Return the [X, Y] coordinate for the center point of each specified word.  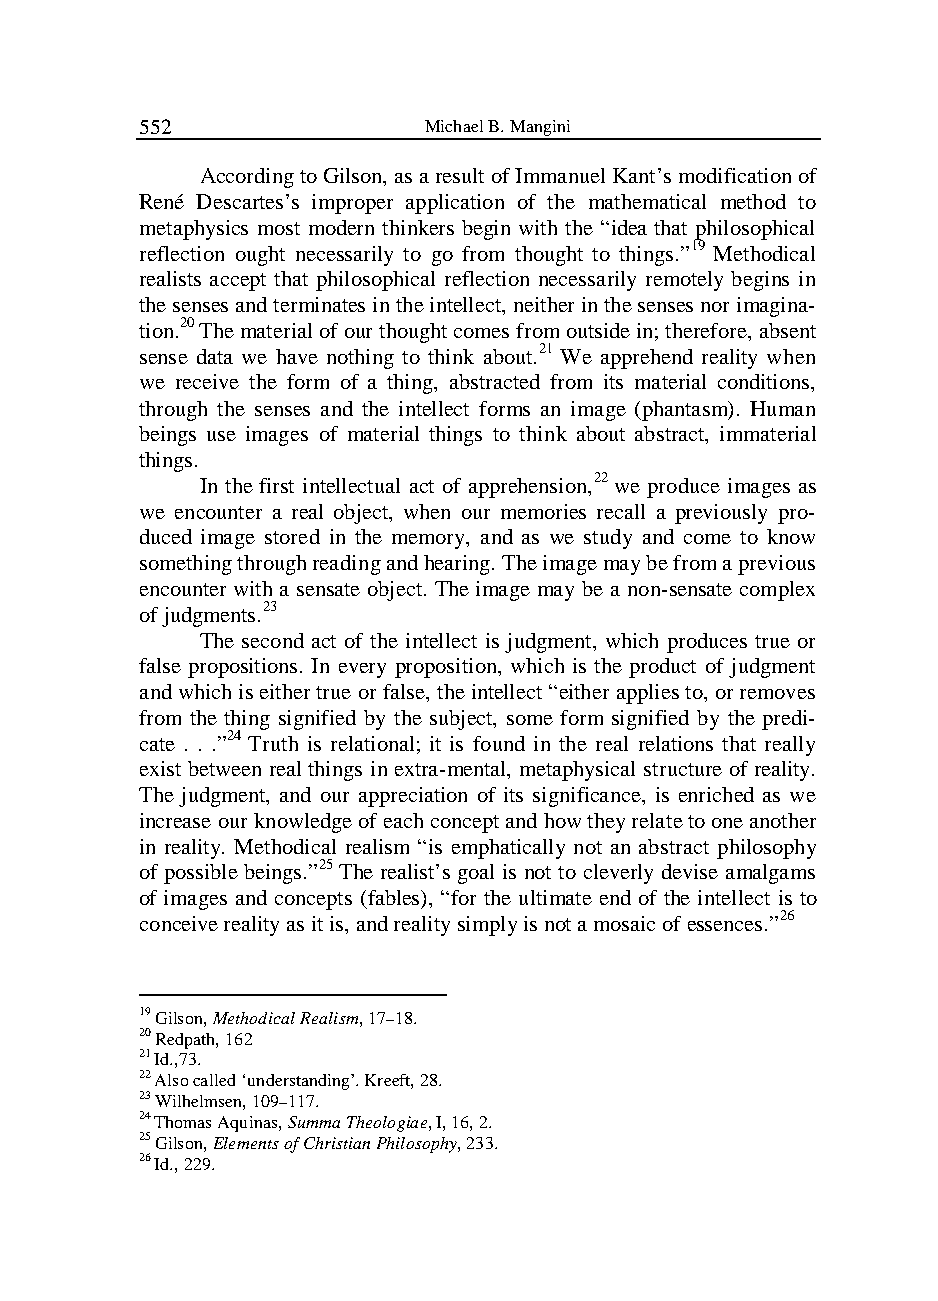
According [247, 178]
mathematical [647, 201]
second [273, 640]
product [662, 668]
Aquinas [249, 1124]
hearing [458, 565]
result [460, 175]
